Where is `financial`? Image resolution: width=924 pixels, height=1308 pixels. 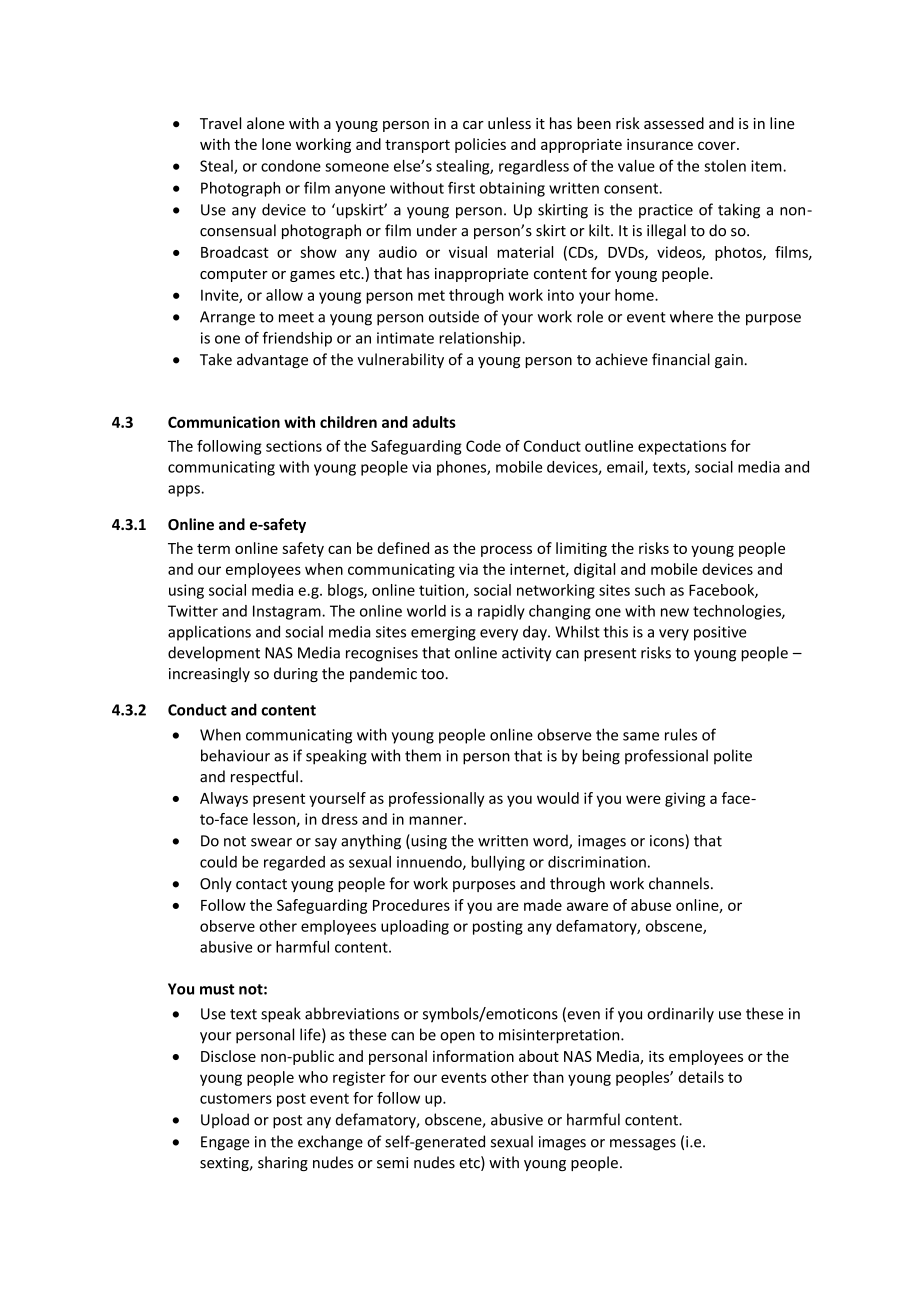
financial is located at coordinates (681, 359).
